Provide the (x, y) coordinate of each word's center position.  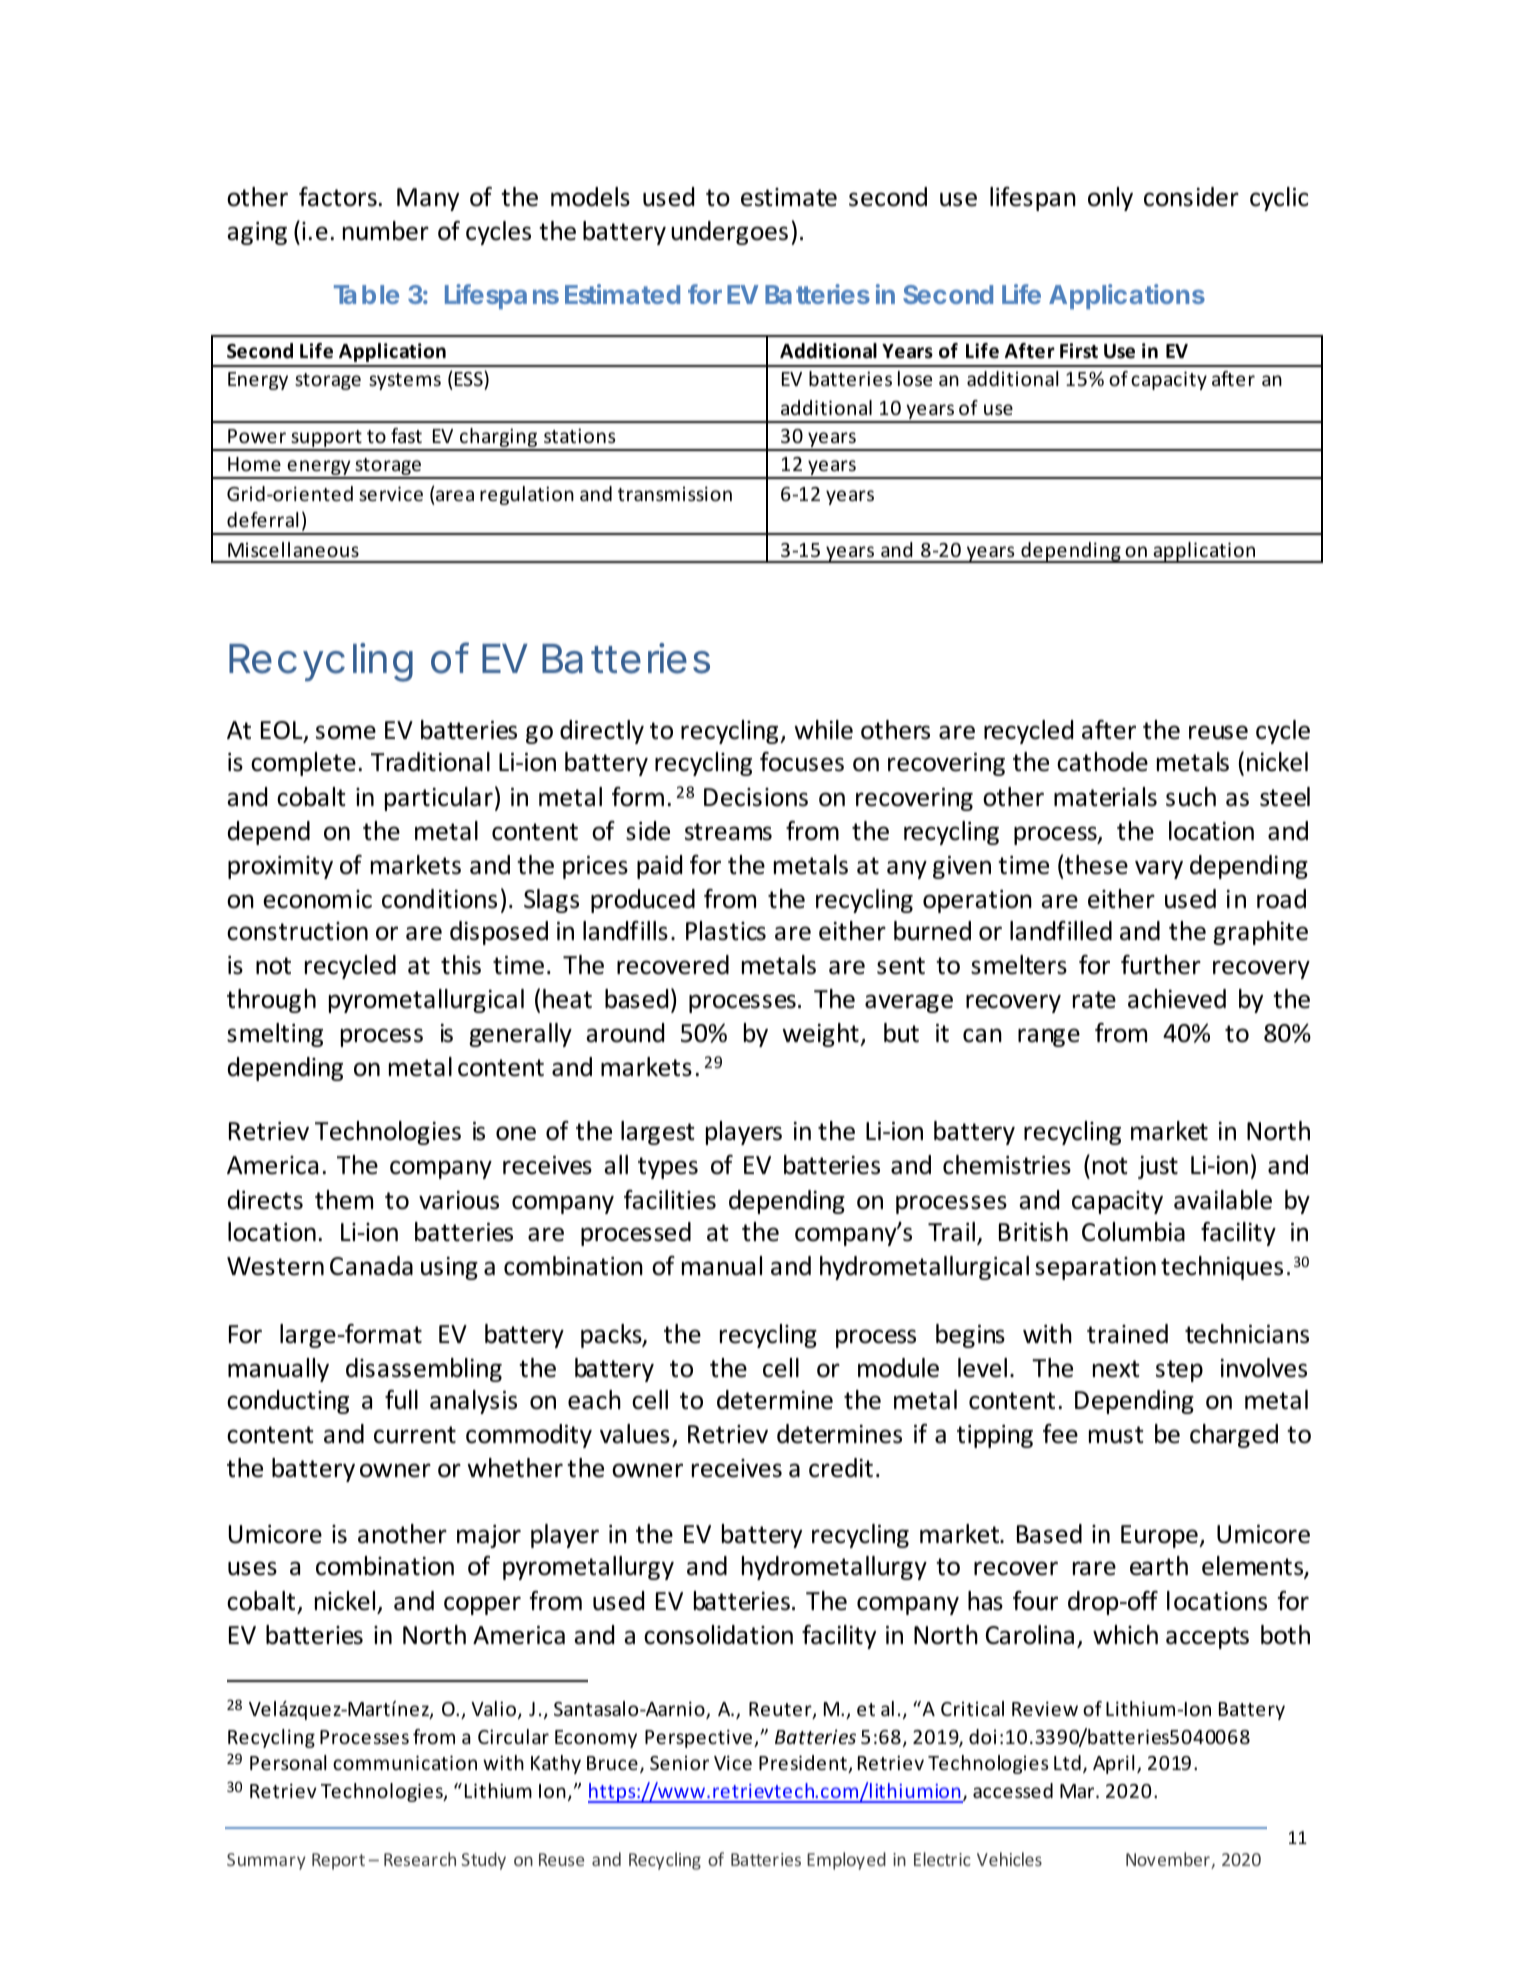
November (1169, 1860)
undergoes (729, 233)
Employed (846, 1861)
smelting (275, 1035)
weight (821, 1035)
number (386, 231)
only (1110, 199)
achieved (1177, 999)
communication (405, 1762)
